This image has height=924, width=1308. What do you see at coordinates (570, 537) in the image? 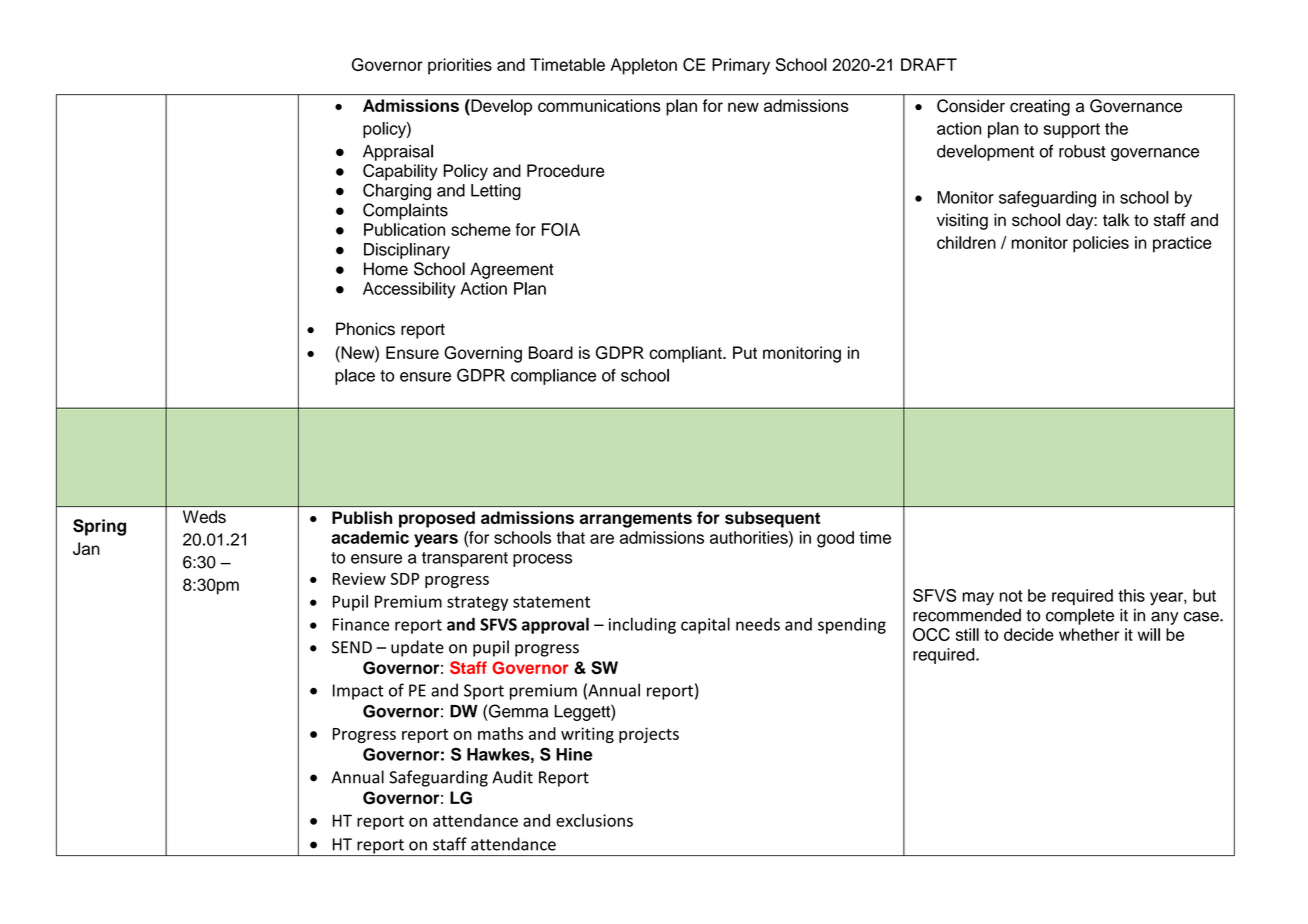
I see `that` at bounding box center [570, 537].
